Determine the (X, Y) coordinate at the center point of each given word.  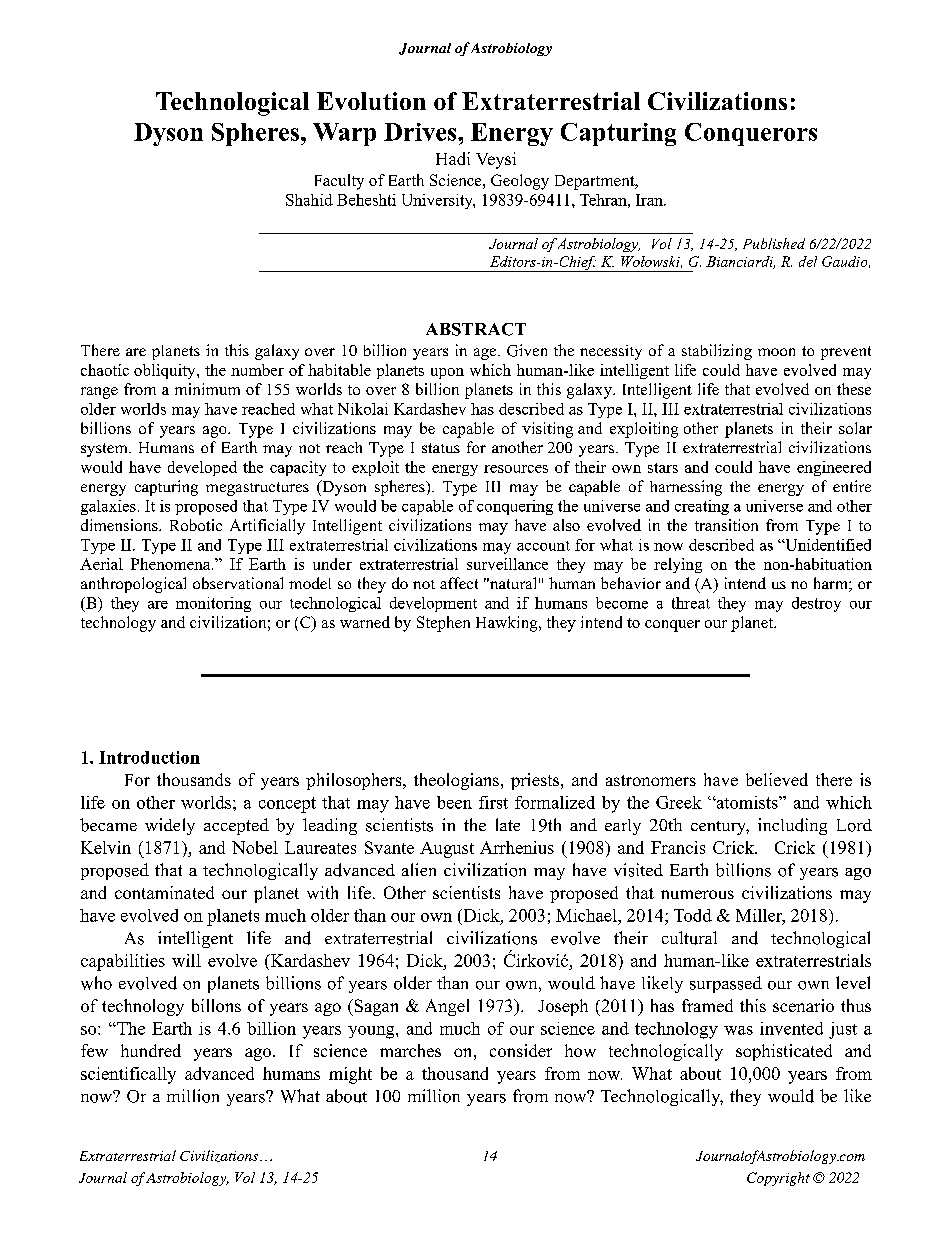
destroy (816, 604)
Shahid (309, 200)
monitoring (213, 604)
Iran (650, 200)
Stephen (443, 624)
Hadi (453, 158)
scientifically (128, 1075)
